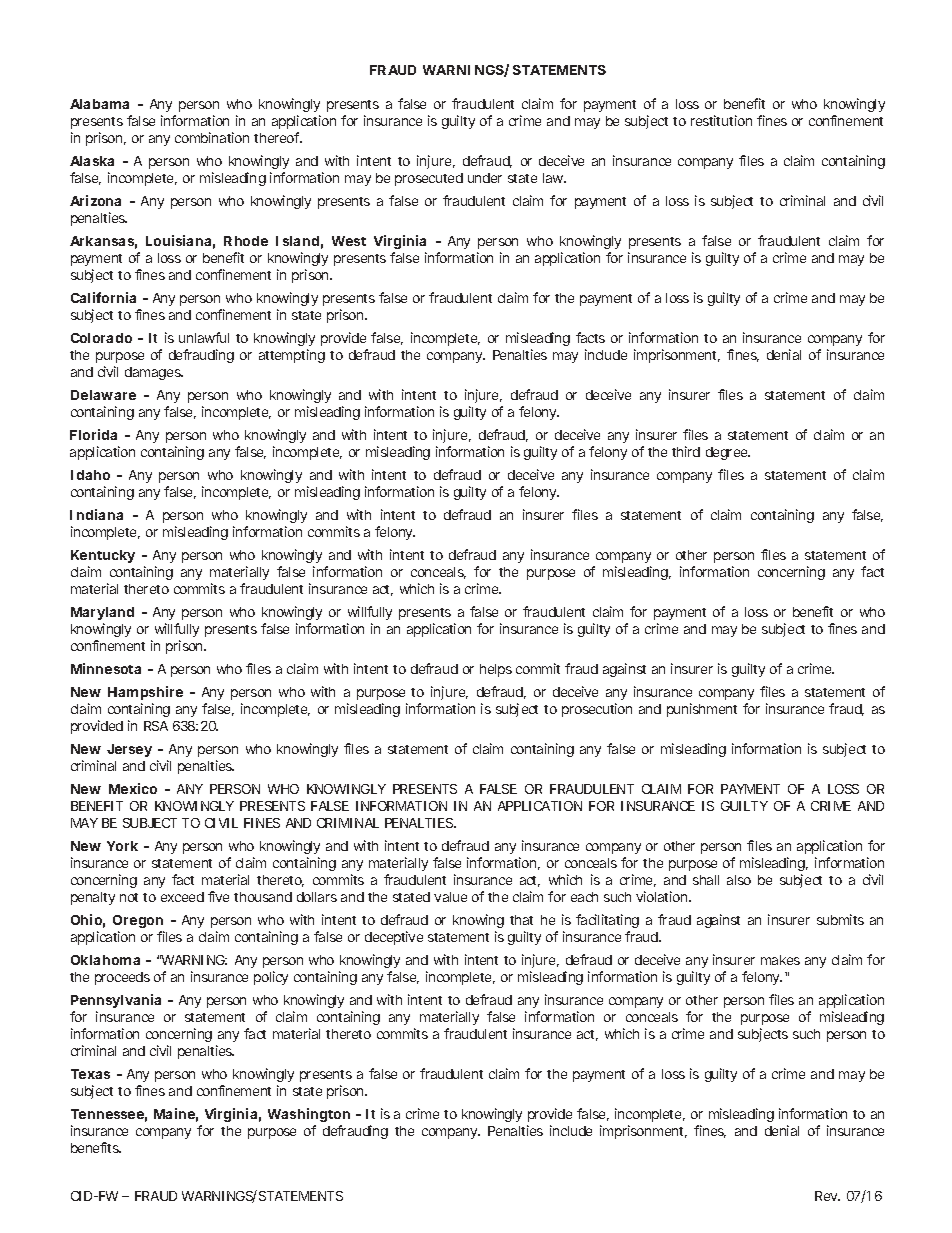 Image resolution: width=952 pixels, height=1233 pixels. Describe the element at coordinates (496, 670) in the screenshot. I see `helps` at that location.
